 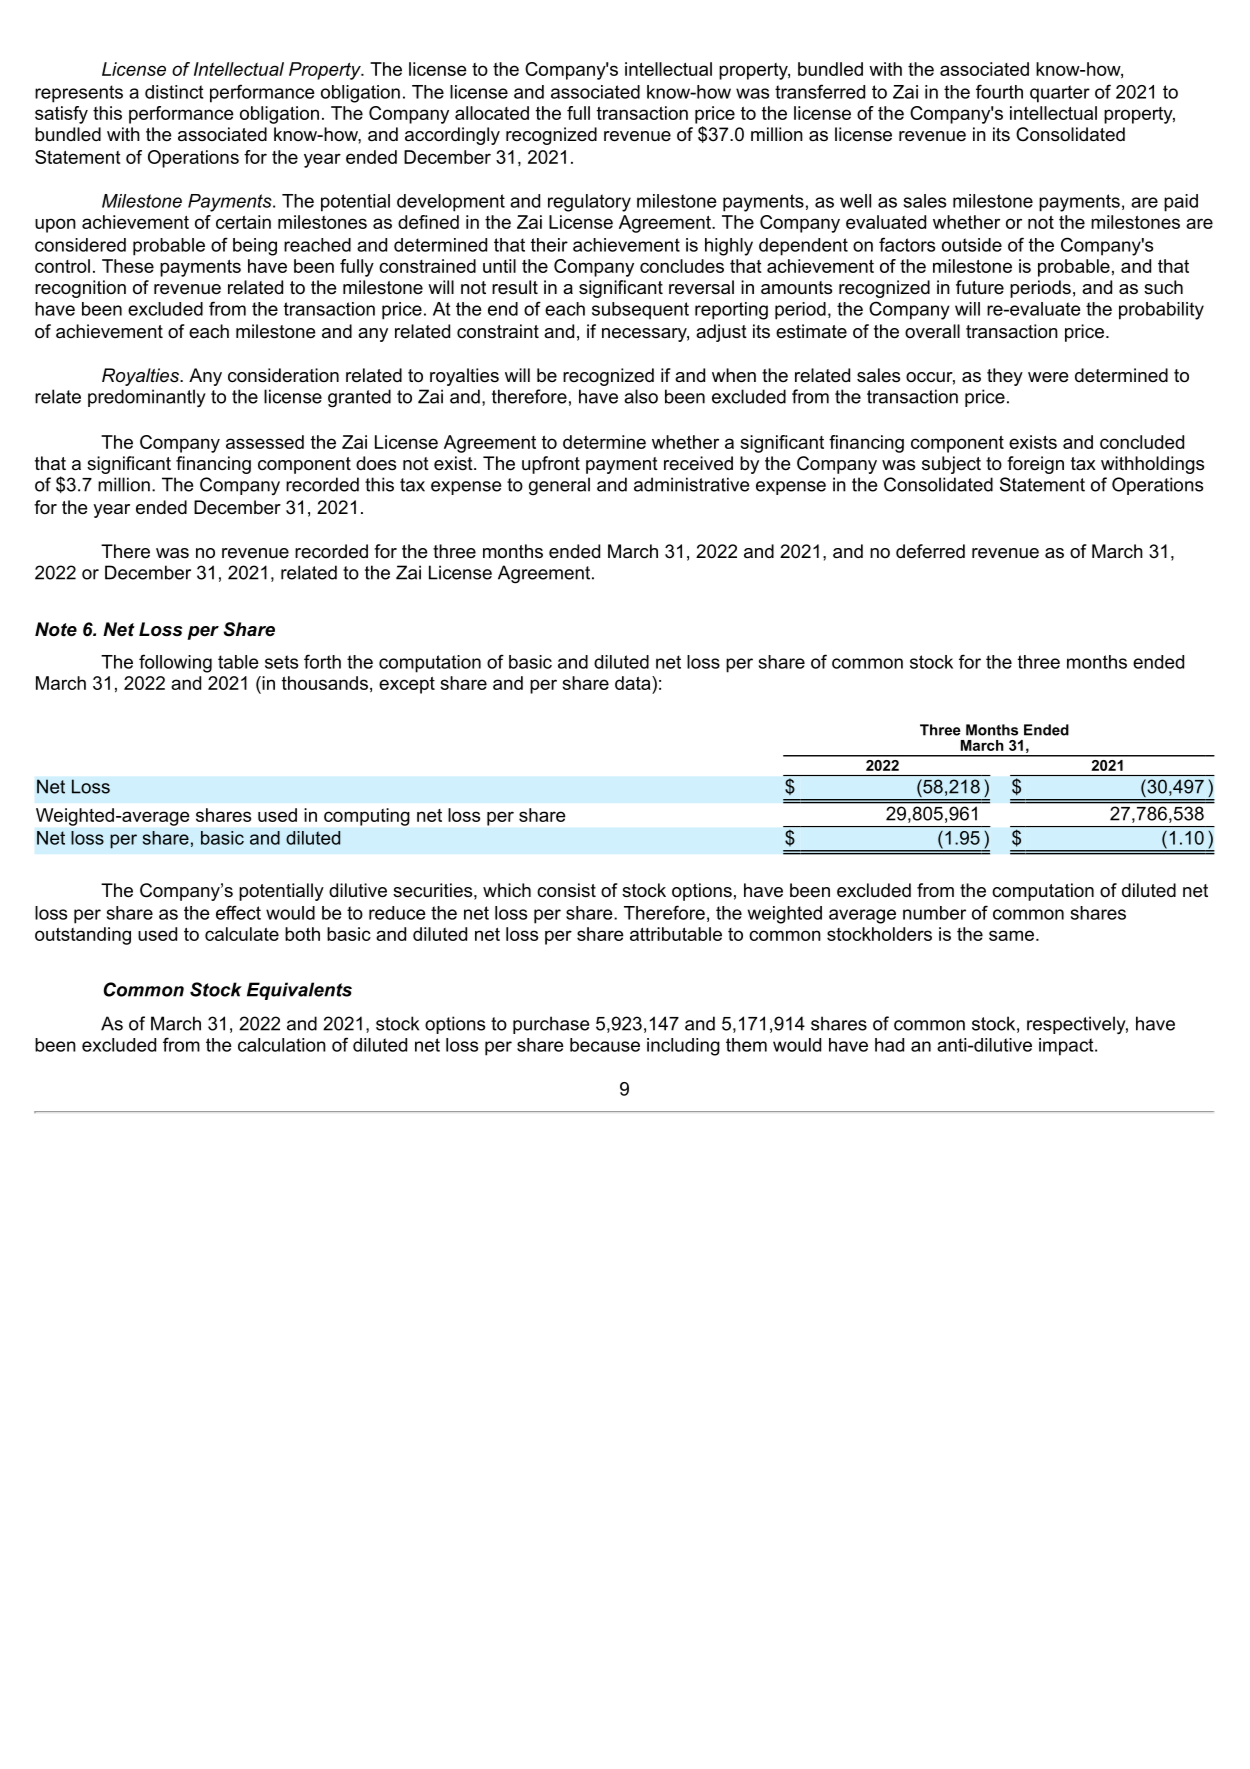 I want to click on general, so click(x=559, y=486).
